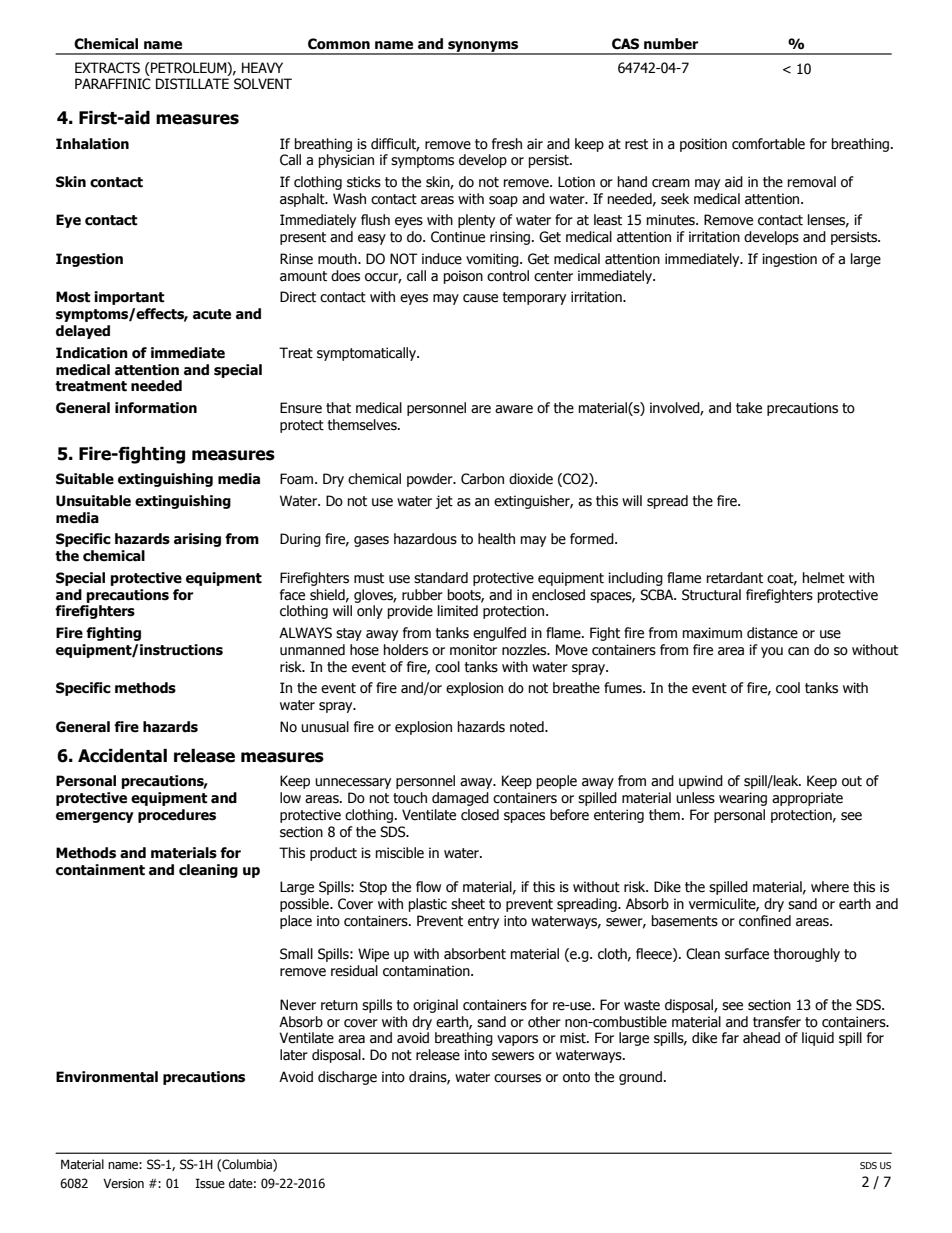 The height and width of the screenshot is (1233, 952). Describe the element at coordinates (177, 816) in the screenshot. I see `procedures` at that location.
